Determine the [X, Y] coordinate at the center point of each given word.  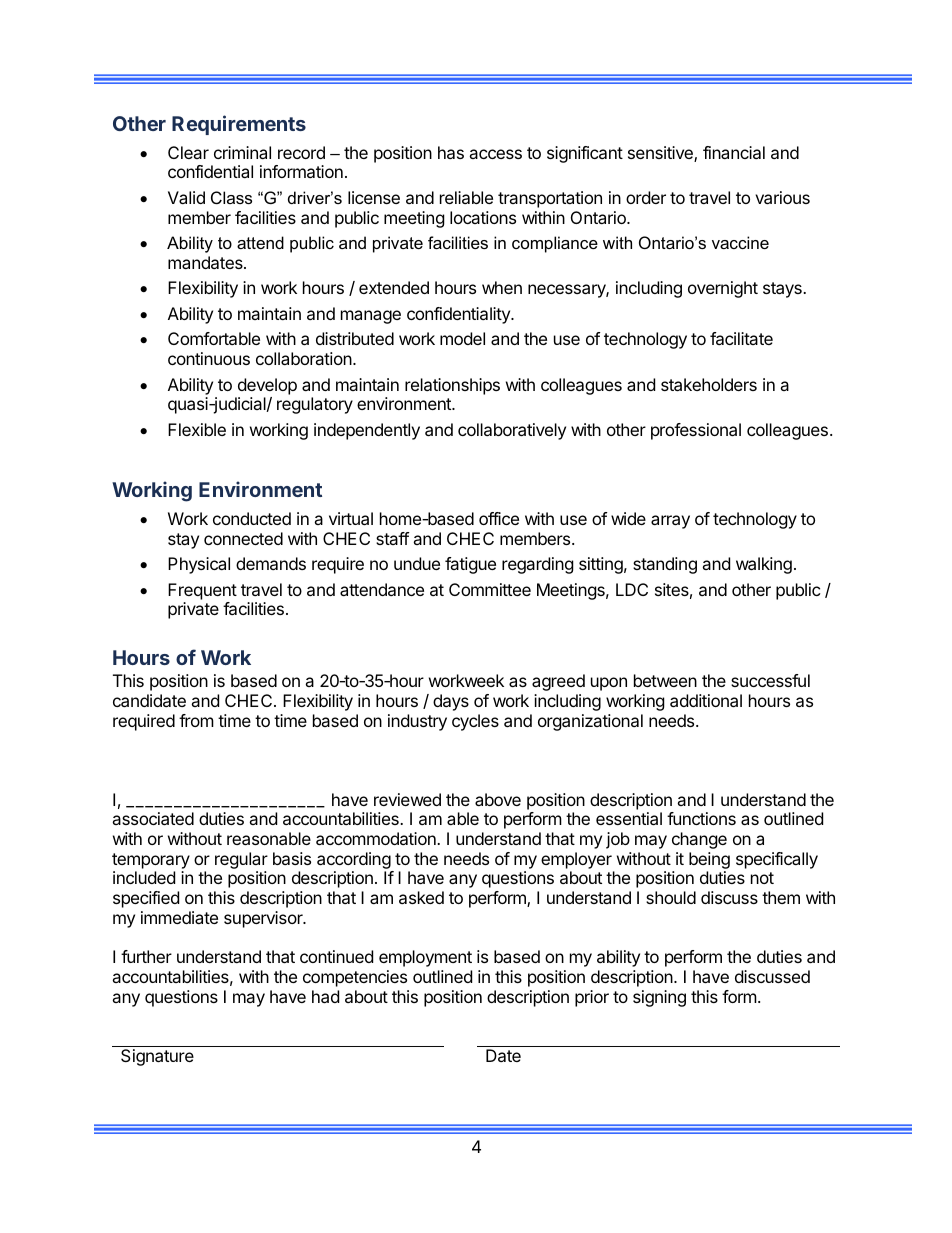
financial [734, 152]
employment [425, 958]
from [196, 720]
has [451, 152]
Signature [157, 1057]
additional [706, 700]
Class [231, 197]
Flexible [197, 429]
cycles [475, 722]
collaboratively [512, 431]
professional [696, 431]
